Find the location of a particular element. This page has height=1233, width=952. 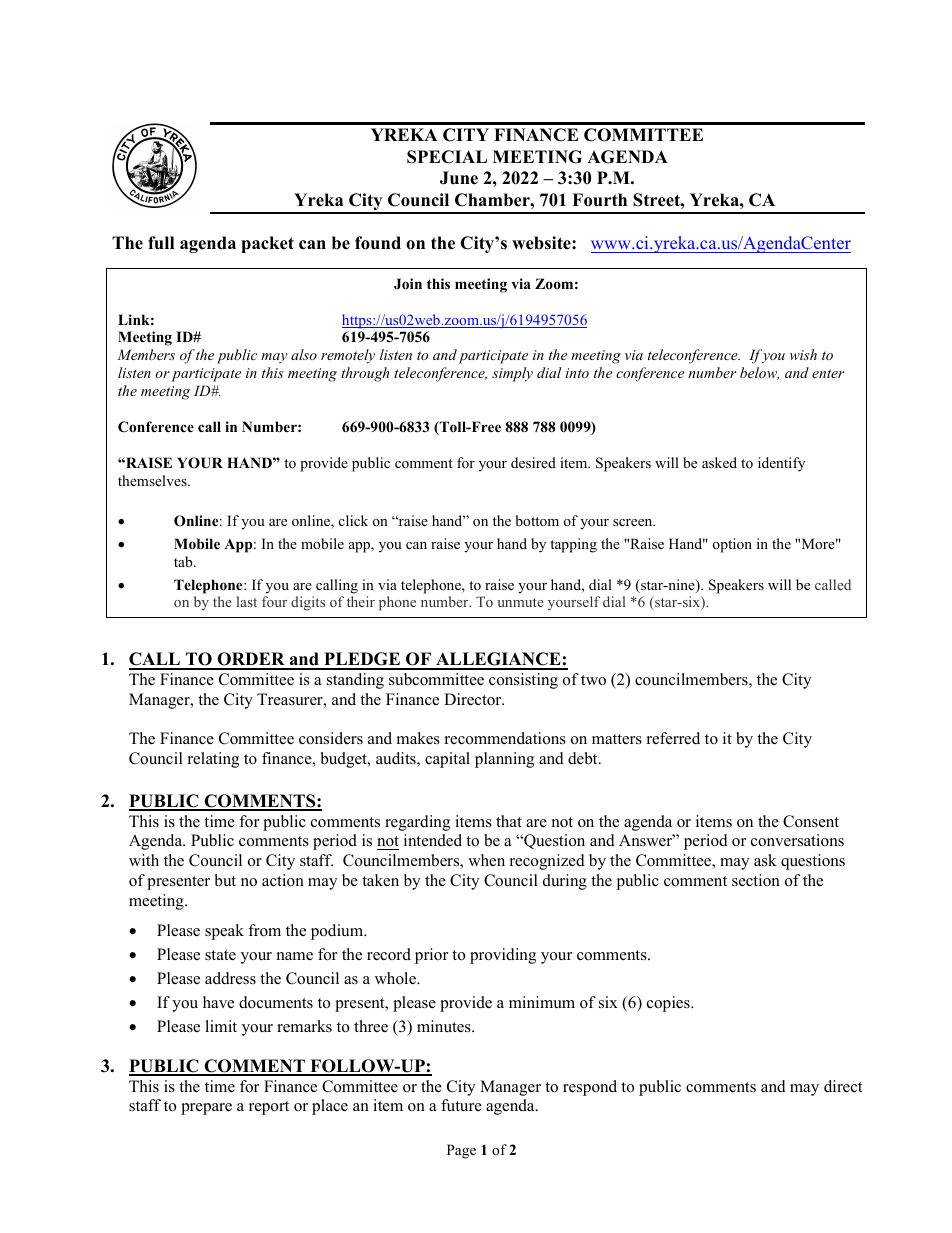

last is located at coordinates (247, 601).
